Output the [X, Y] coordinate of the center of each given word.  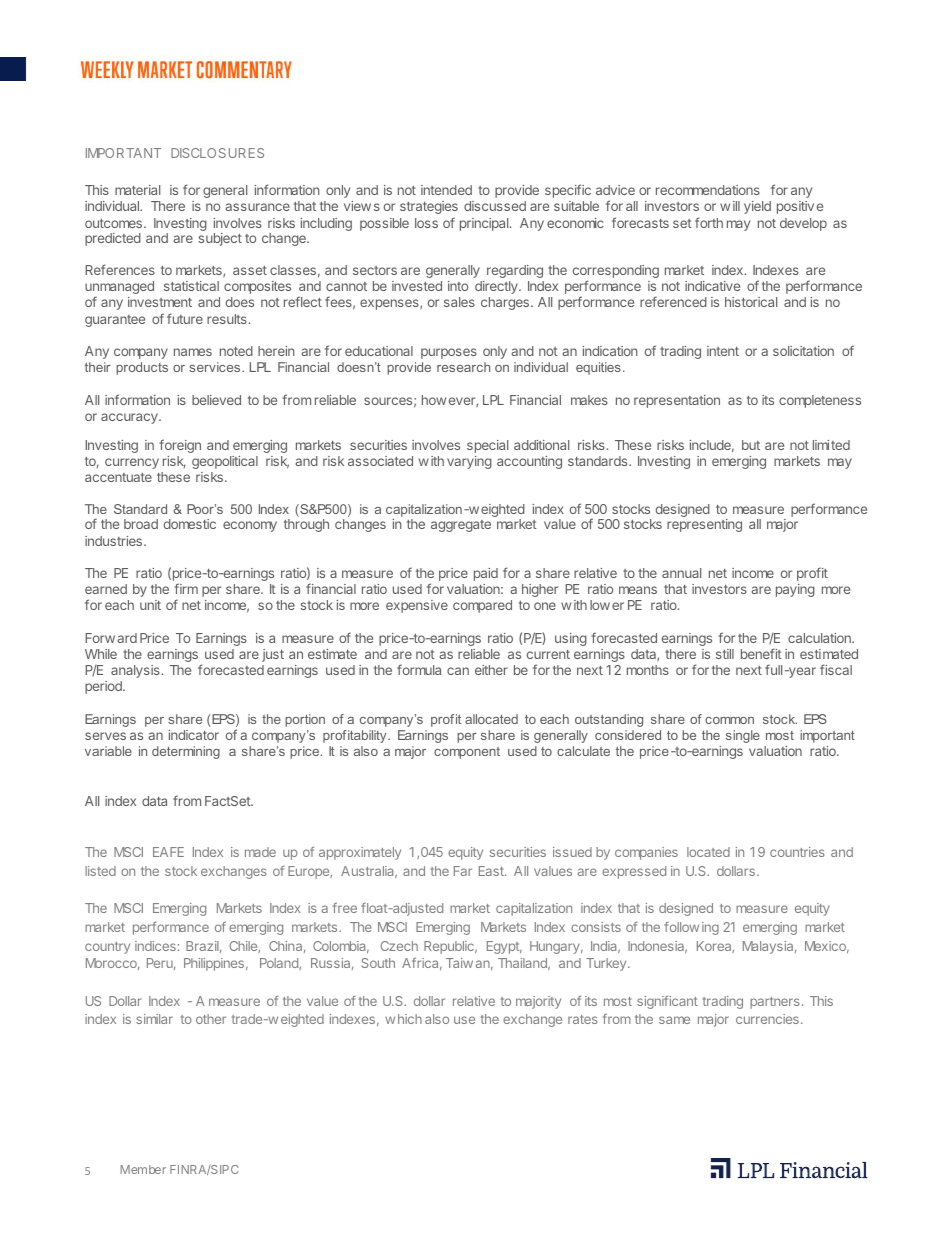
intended [446, 190]
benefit [761, 653]
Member [143, 1169]
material [137, 190]
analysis [135, 671]
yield [757, 207]
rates [582, 1019]
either [491, 670]
